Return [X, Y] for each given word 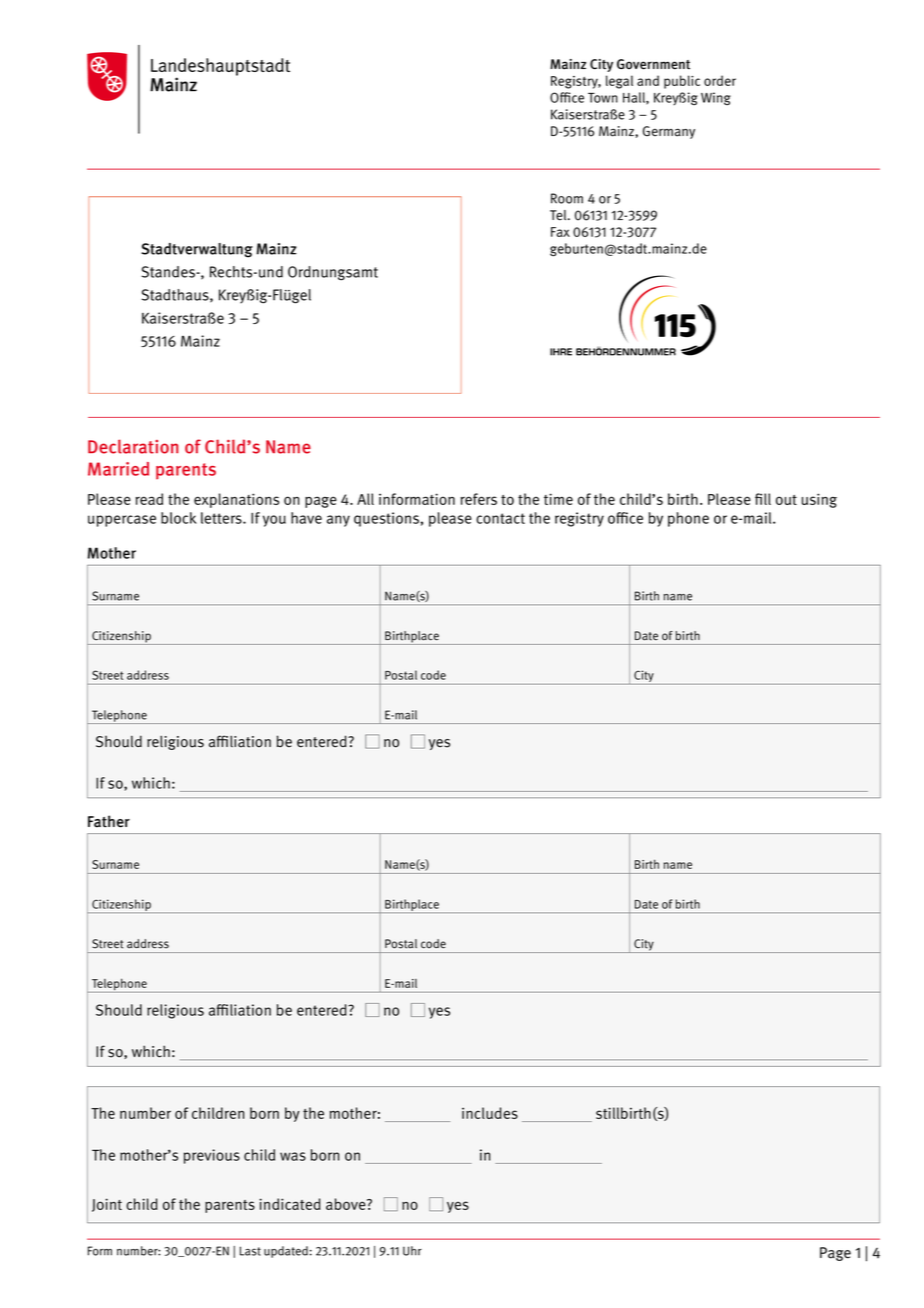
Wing [716, 98]
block [179, 518]
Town [603, 98]
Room [567, 198]
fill [763, 499]
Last [250, 1251]
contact [500, 518]
